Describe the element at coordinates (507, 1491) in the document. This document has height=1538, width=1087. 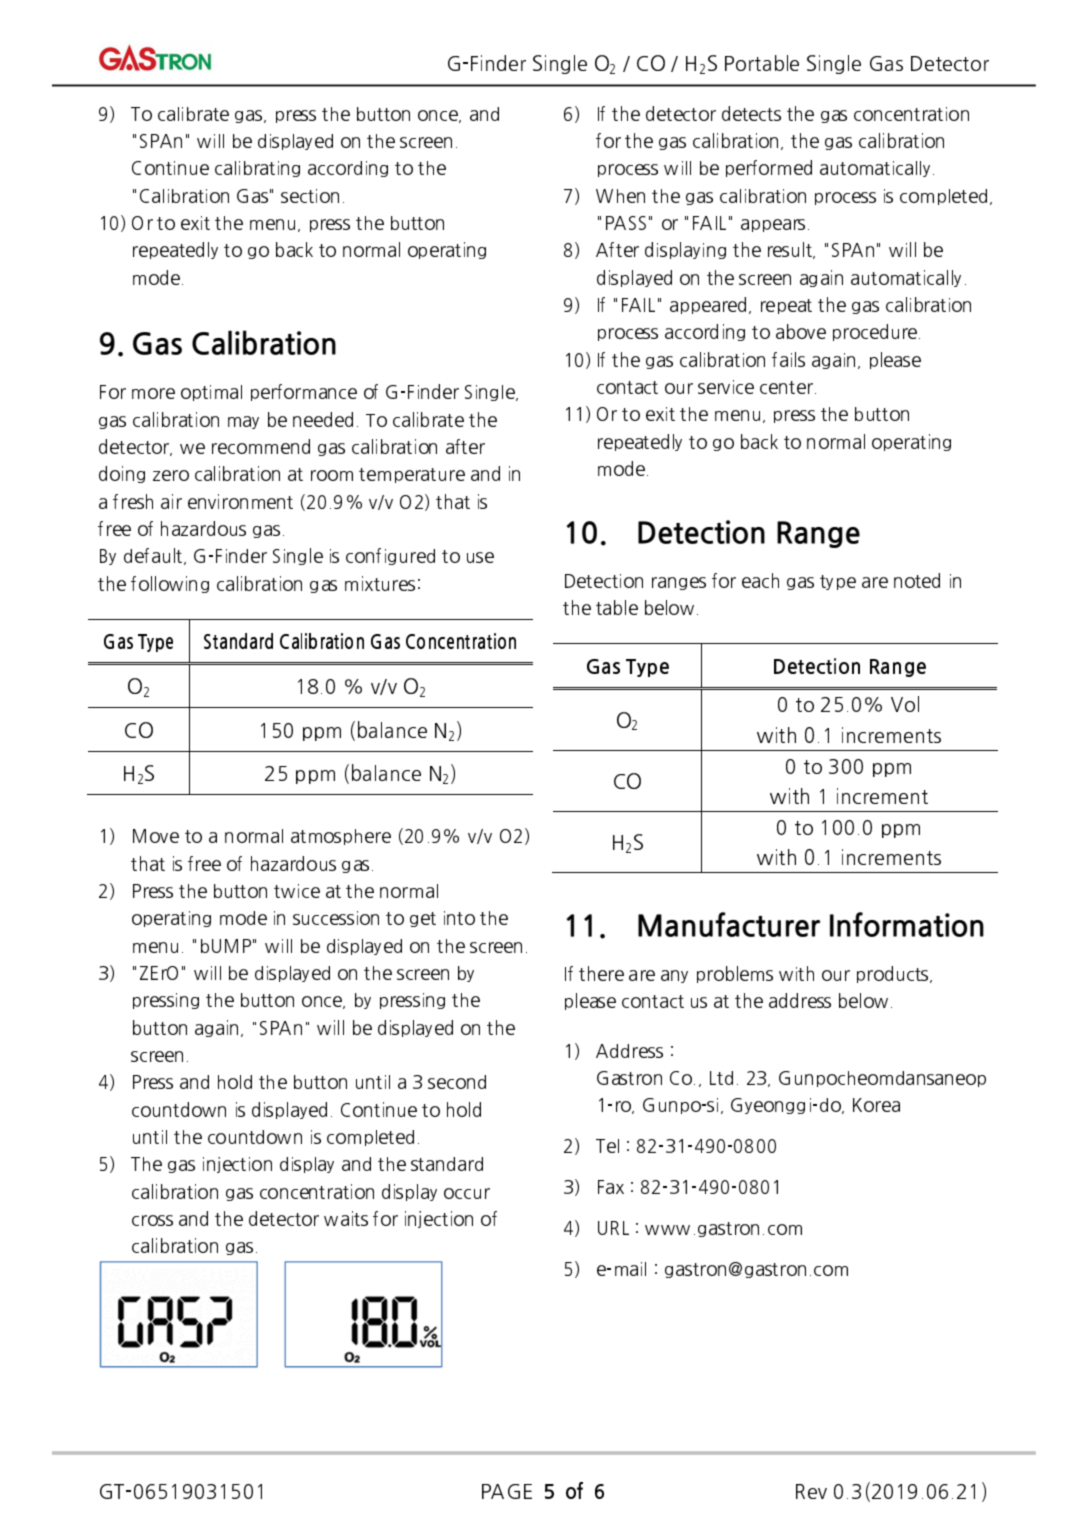
I see `PAGE` at that location.
